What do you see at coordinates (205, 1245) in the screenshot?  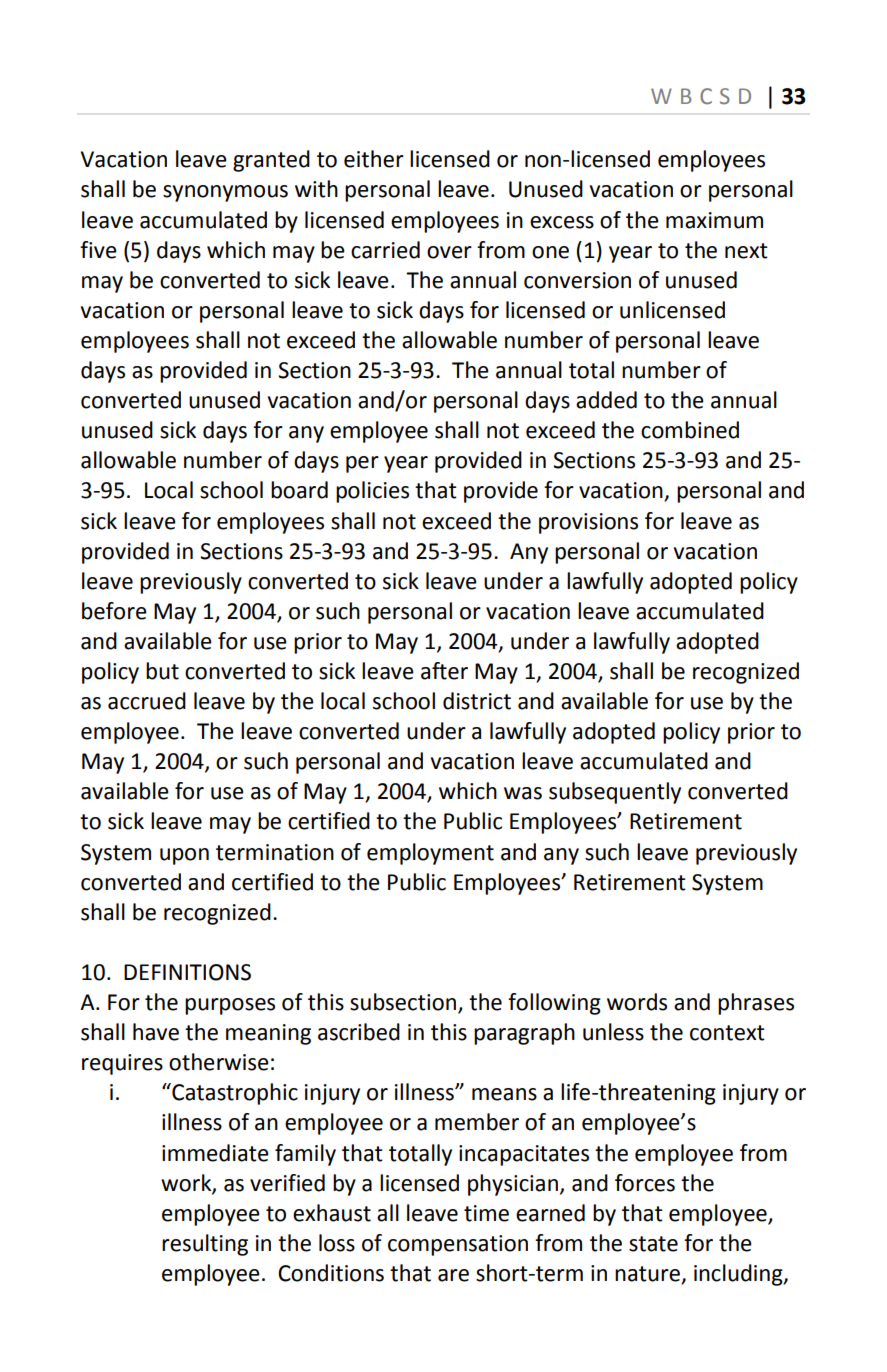 I see `resulting` at bounding box center [205, 1245].
